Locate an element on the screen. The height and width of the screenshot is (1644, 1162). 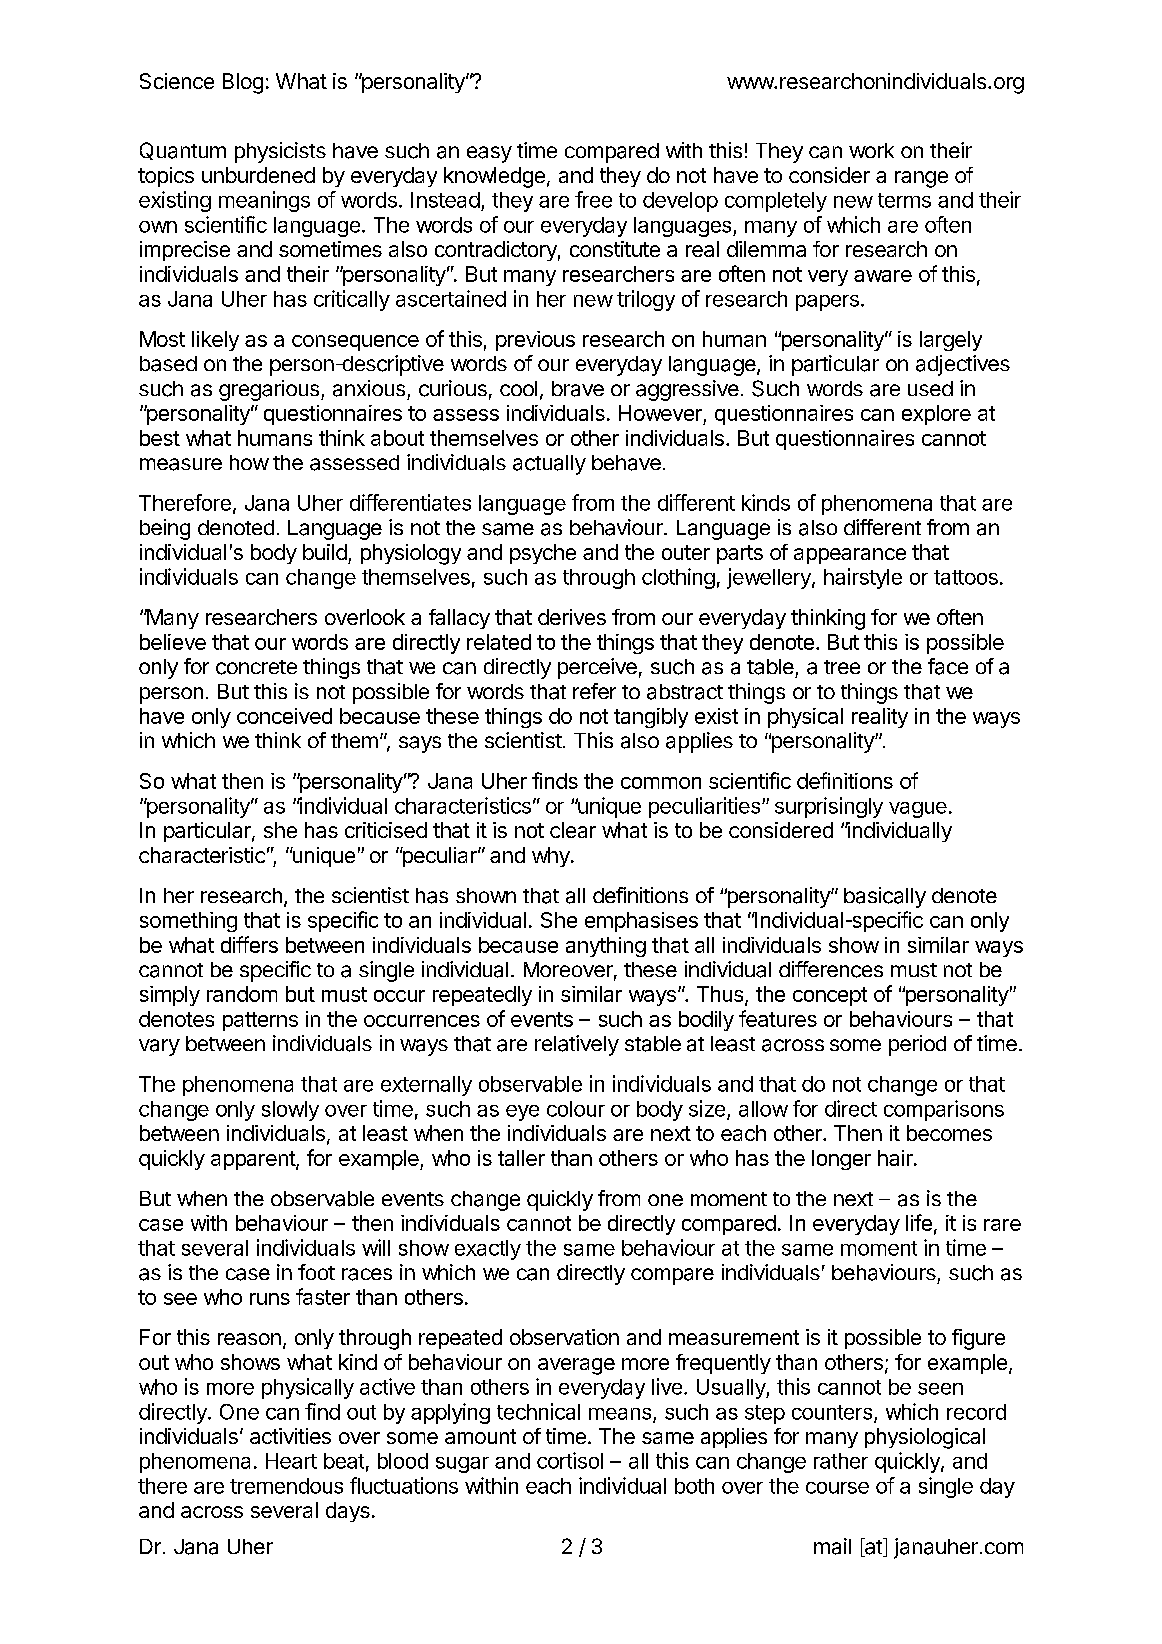
colour is located at coordinates (576, 1109).
